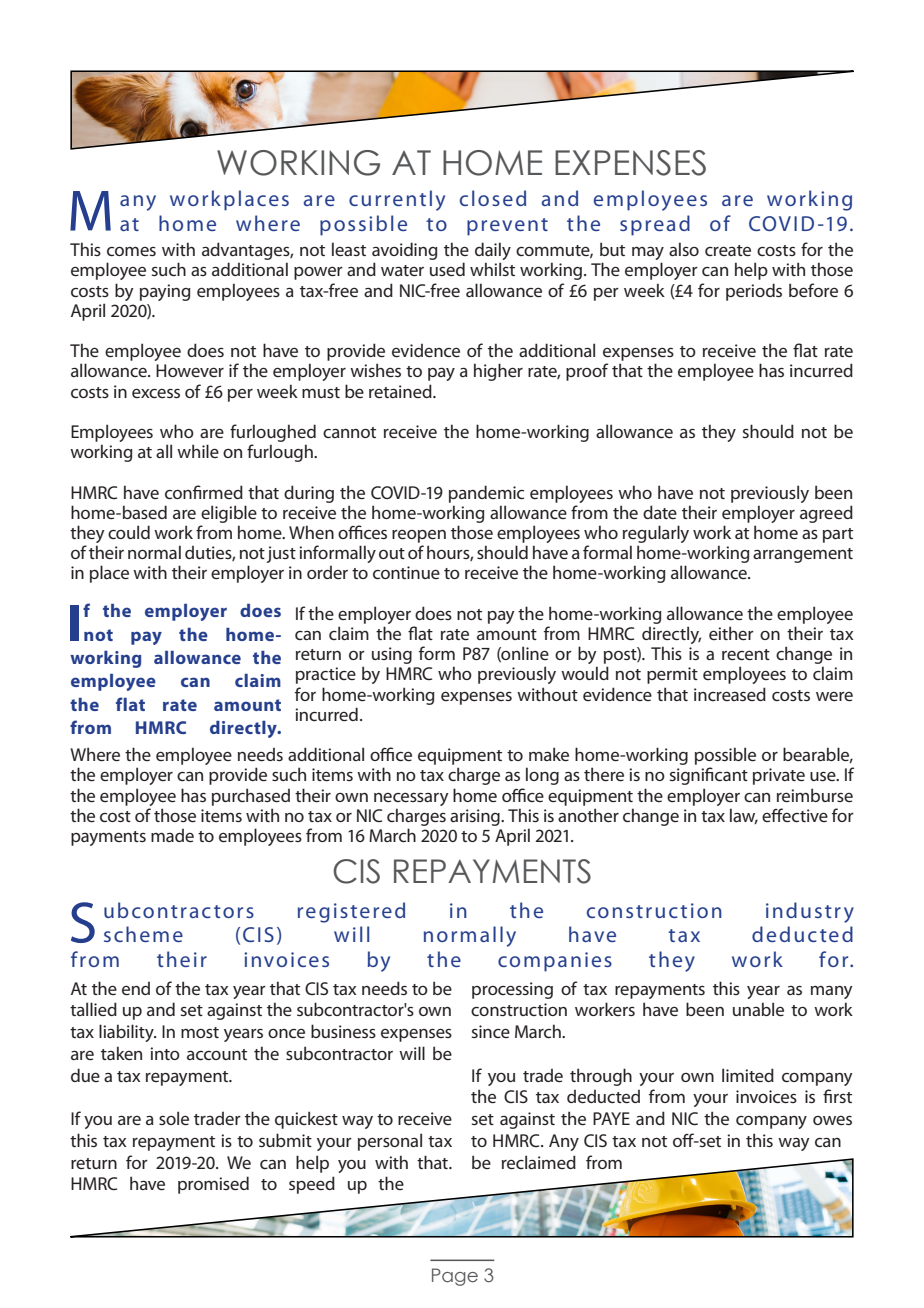 The height and width of the page is (1308, 924). I want to click on comes, so click(131, 251).
